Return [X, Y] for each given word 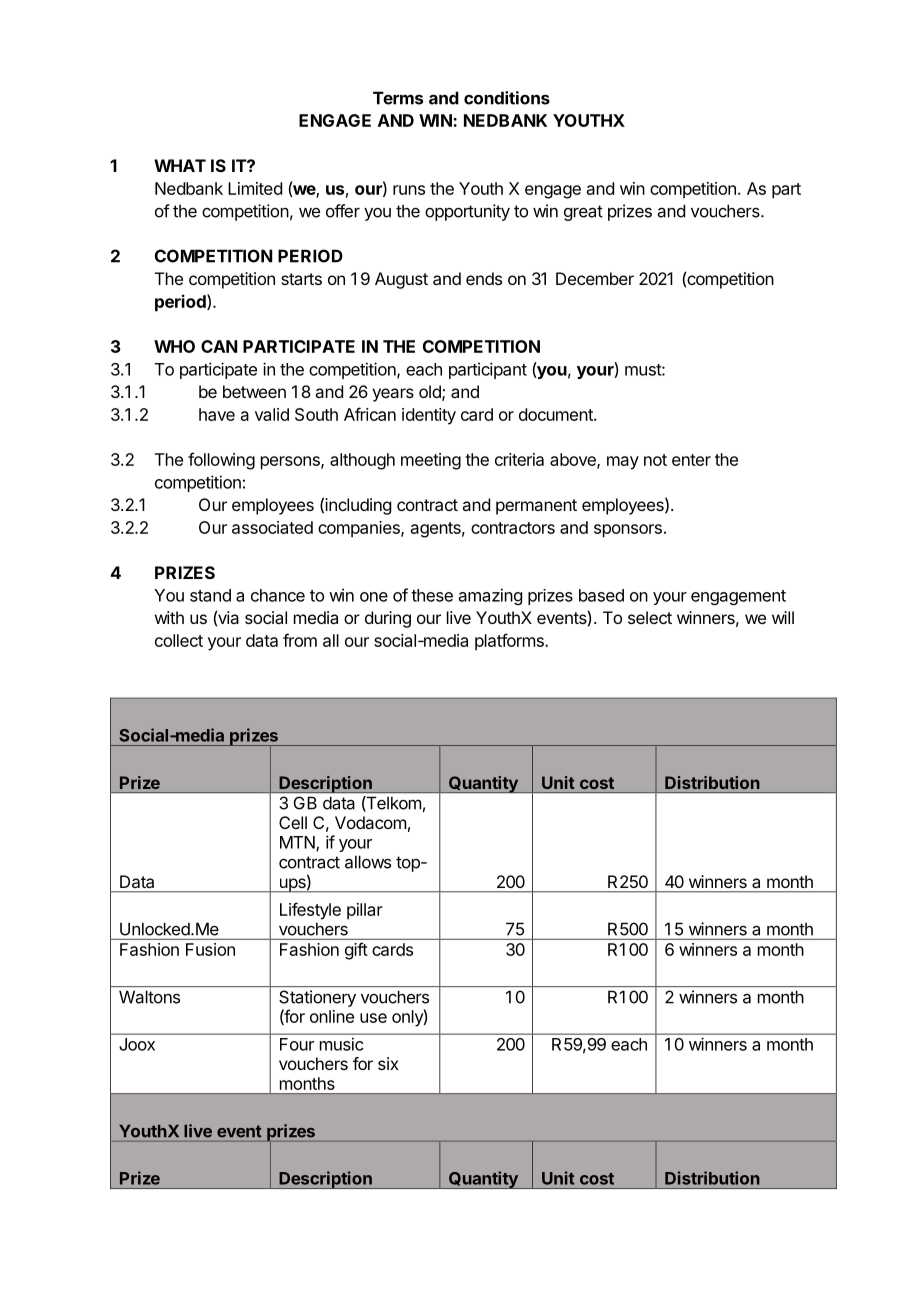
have [217, 414]
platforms [510, 642]
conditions [507, 98]
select [650, 617]
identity [429, 416]
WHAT [180, 165]
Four [297, 1044]
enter [691, 460]
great [583, 213]
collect [179, 640]
